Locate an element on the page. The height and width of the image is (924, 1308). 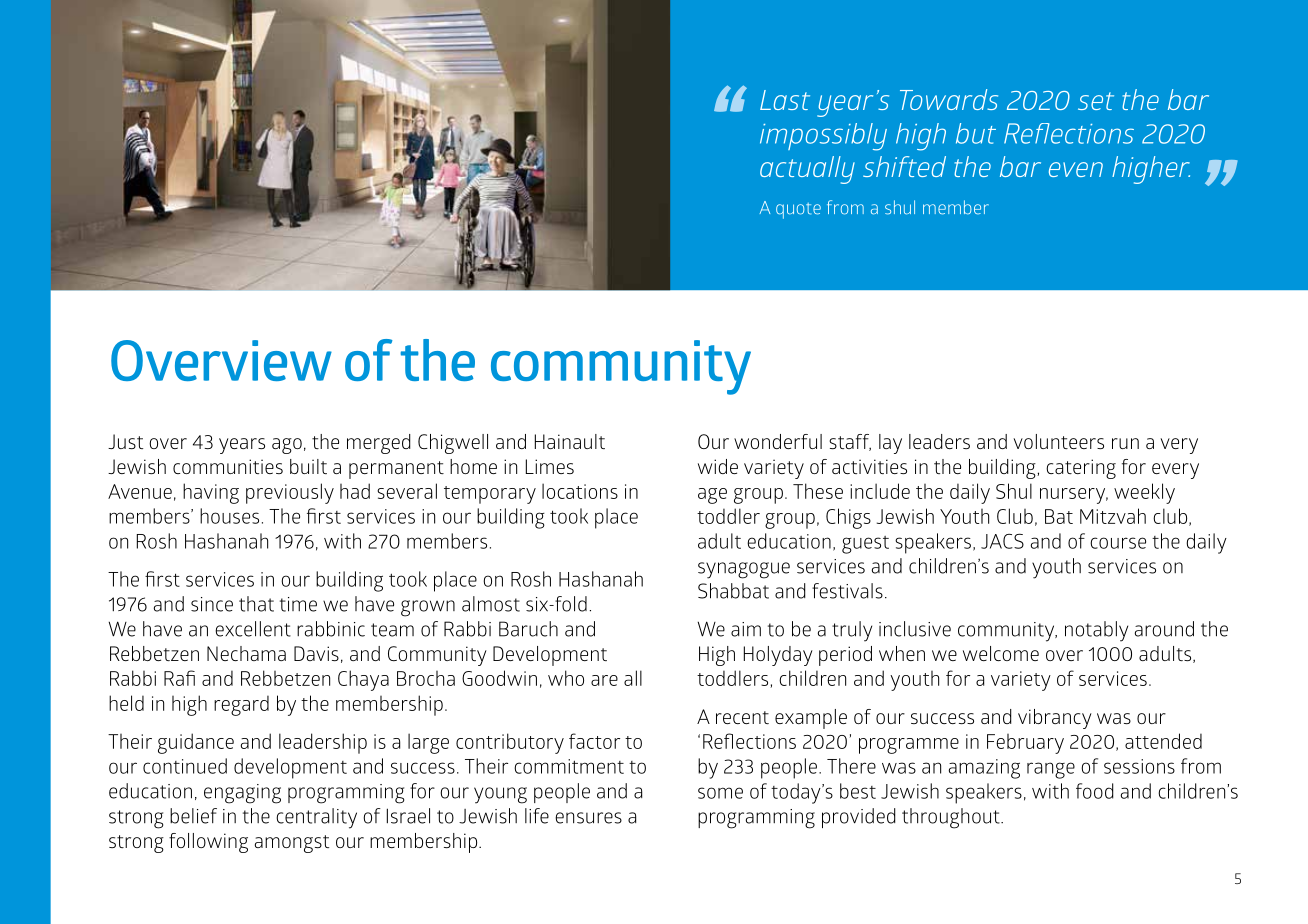
ensures is located at coordinates (588, 818).
